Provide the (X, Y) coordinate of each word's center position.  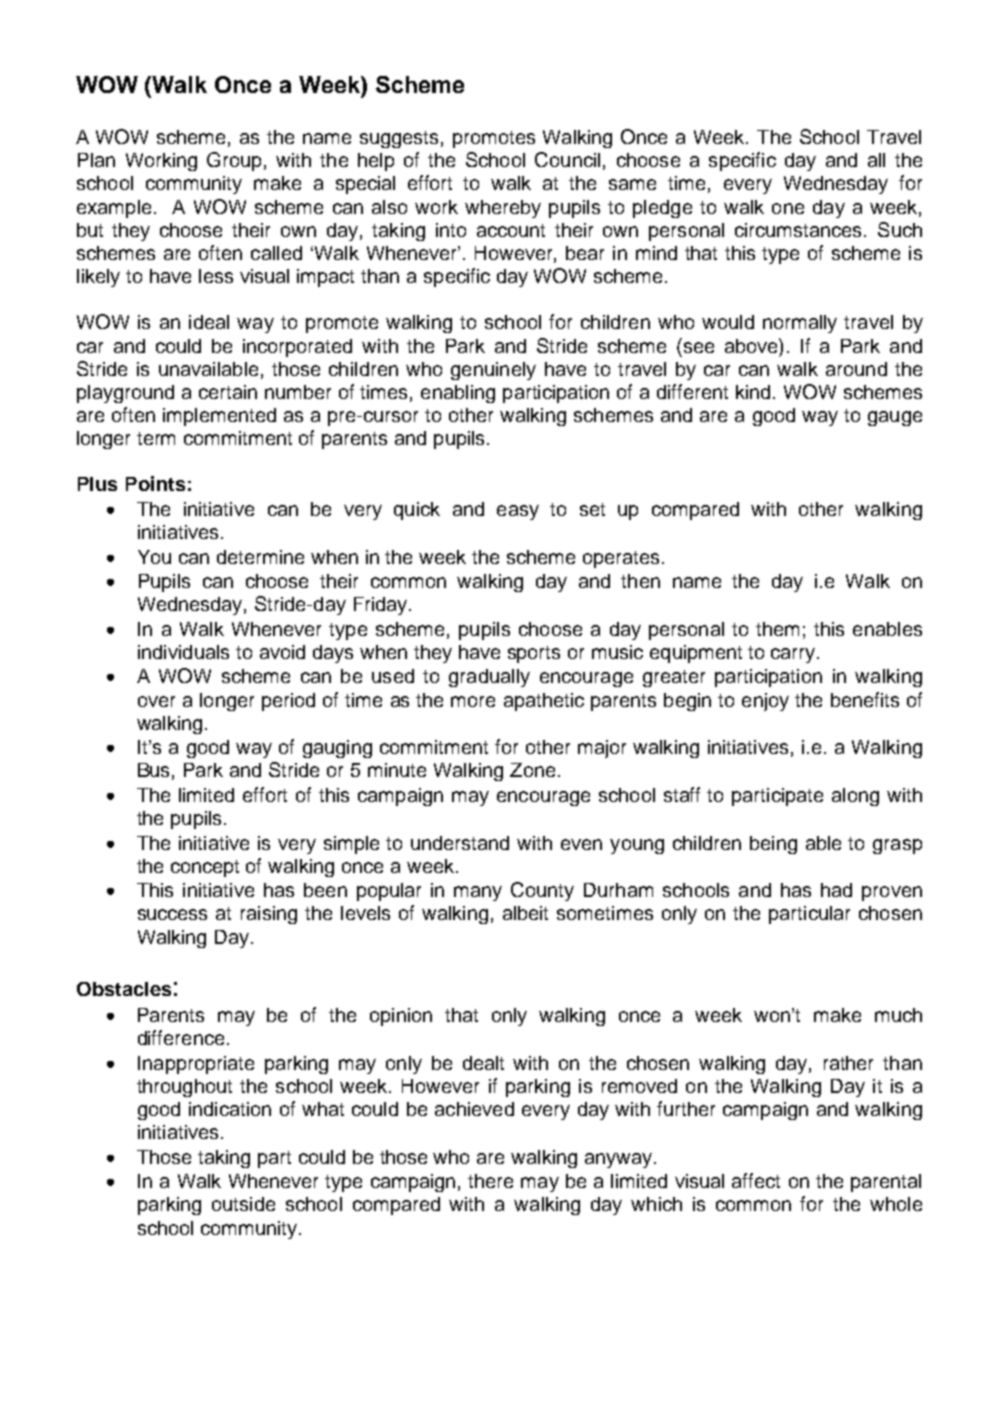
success (172, 914)
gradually (489, 678)
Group (234, 161)
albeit (525, 913)
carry (794, 655)
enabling (458, 394)
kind (753, 392)
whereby (503, 209)
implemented (219, 417)
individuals (183, 652)
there (490, 1181)
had (836, 890)
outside (243, 1204)
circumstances (800, 230)
